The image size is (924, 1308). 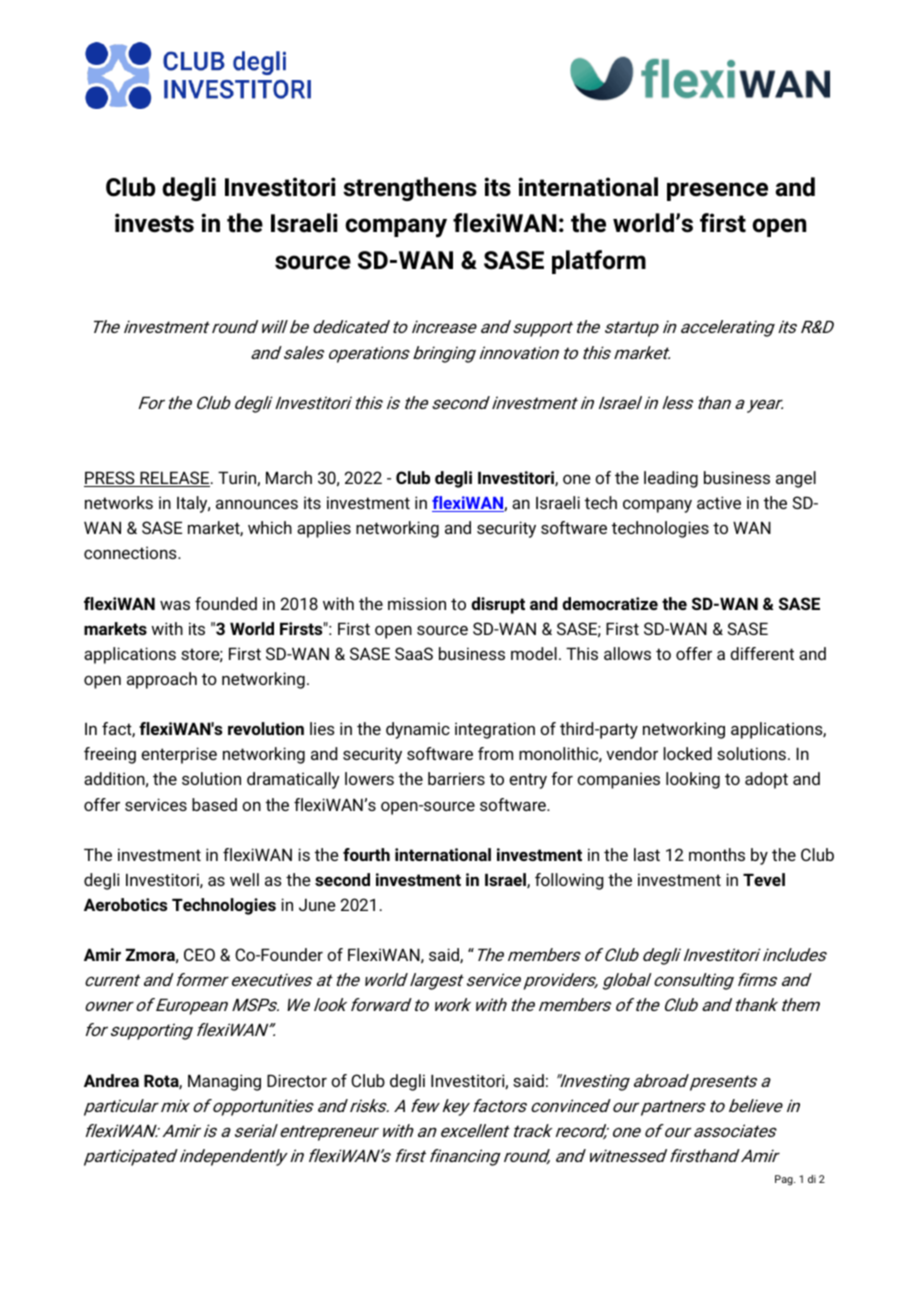 What do you see at coordinates (785, 1180) in the screenshot?
I see `Pag` at bounding box center [785, 1180].
